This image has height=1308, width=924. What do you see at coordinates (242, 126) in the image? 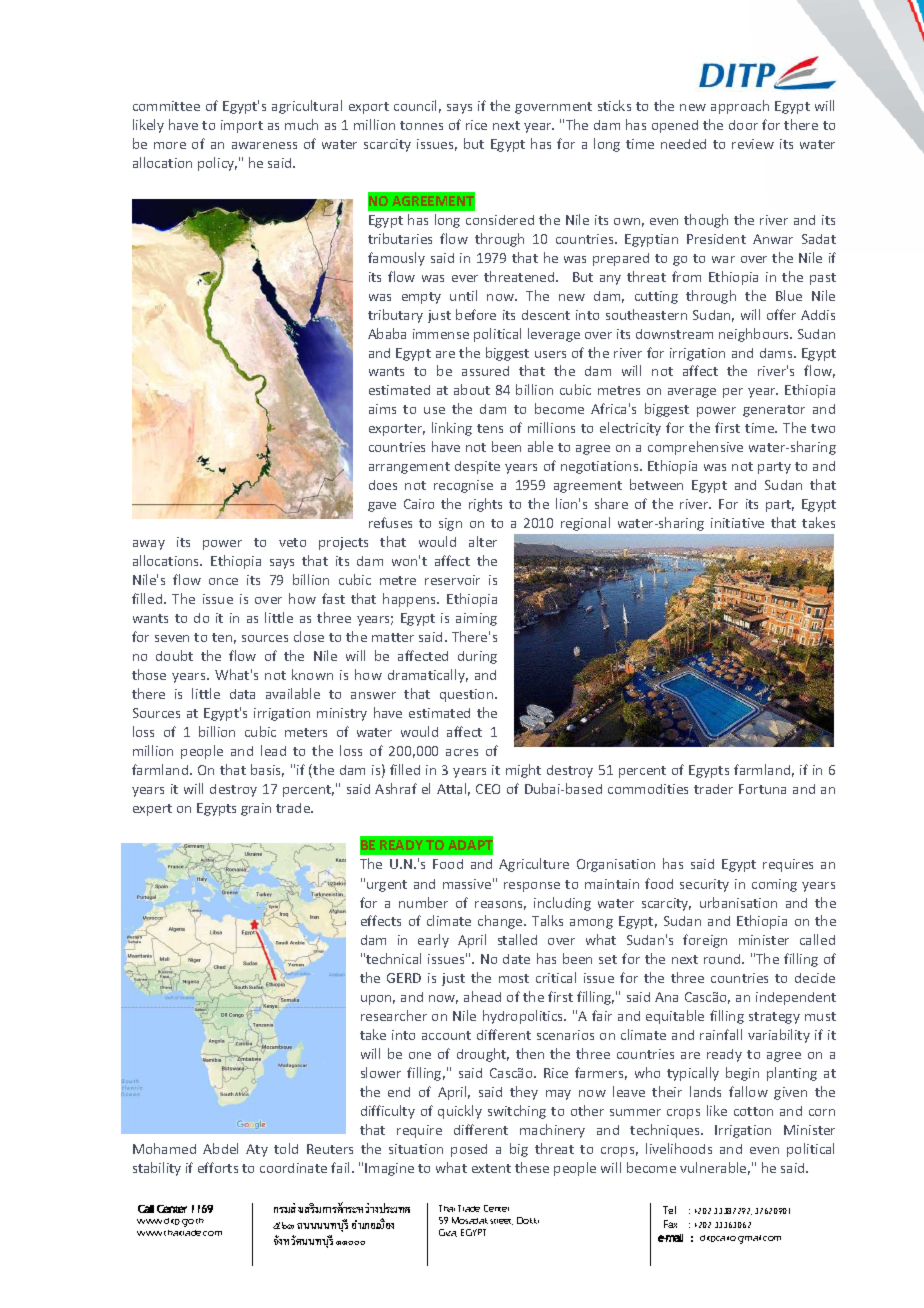
I see `import` at bounding box center [242, 126].
